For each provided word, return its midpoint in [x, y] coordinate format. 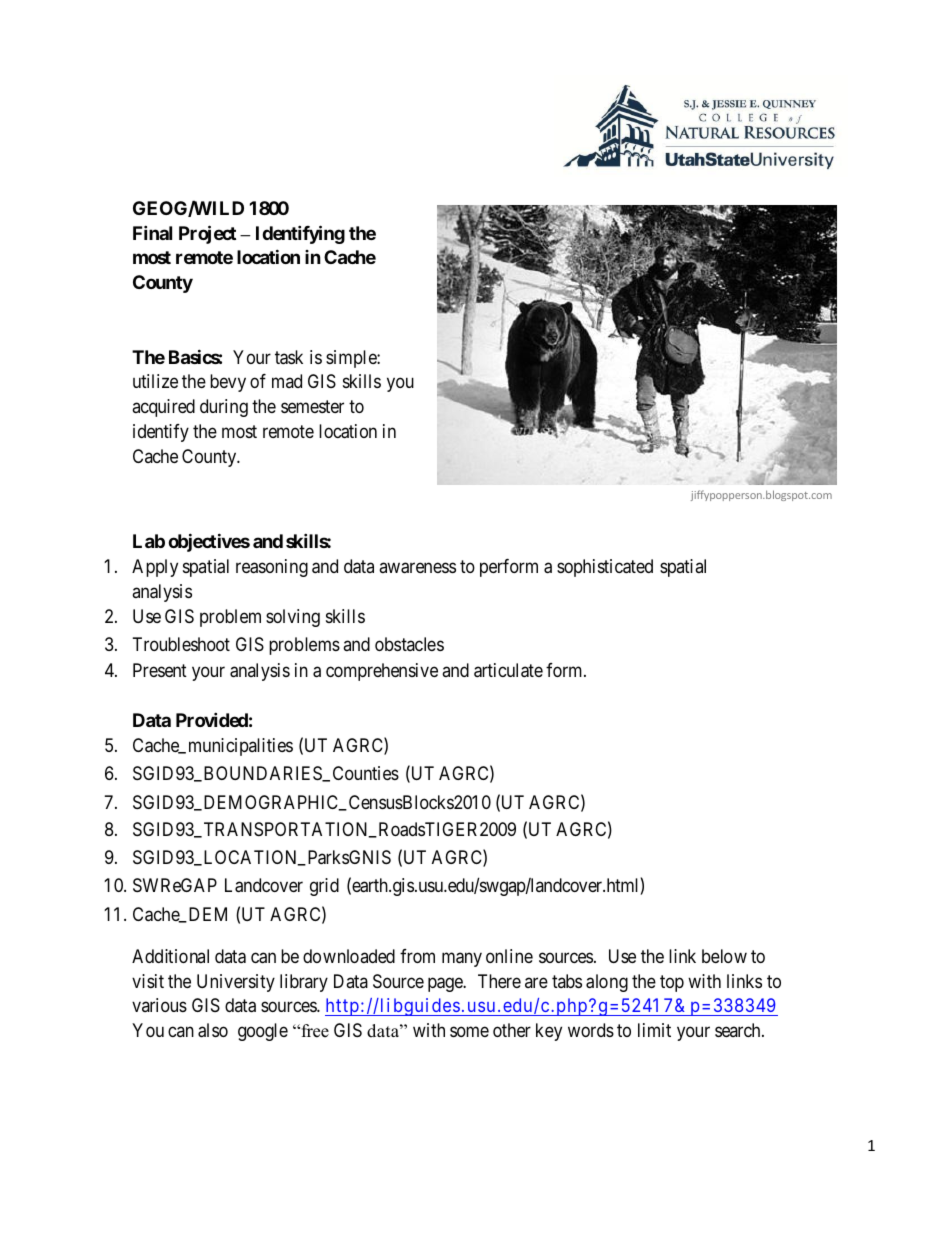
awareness [417, 568]
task [289, 357]
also [213, 1030]
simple [352, 359]
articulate [508, 670]
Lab [149, 541]
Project [207, 234]
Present [160, 670]
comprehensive [382, 672]
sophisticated [605, 568]
